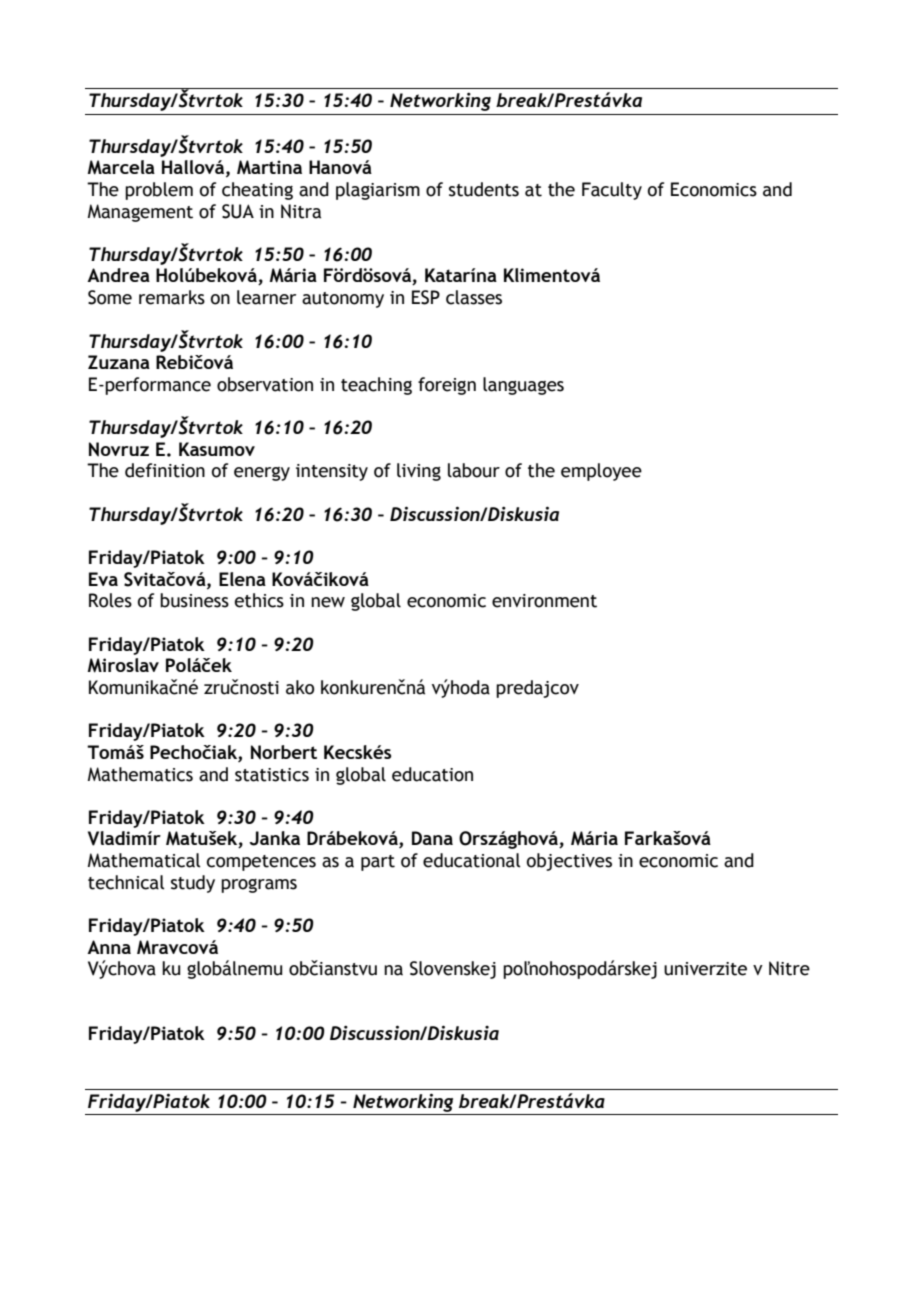  Describe the element at coordinates (123, 665) in the page. I see `Miroslav` at that location.
